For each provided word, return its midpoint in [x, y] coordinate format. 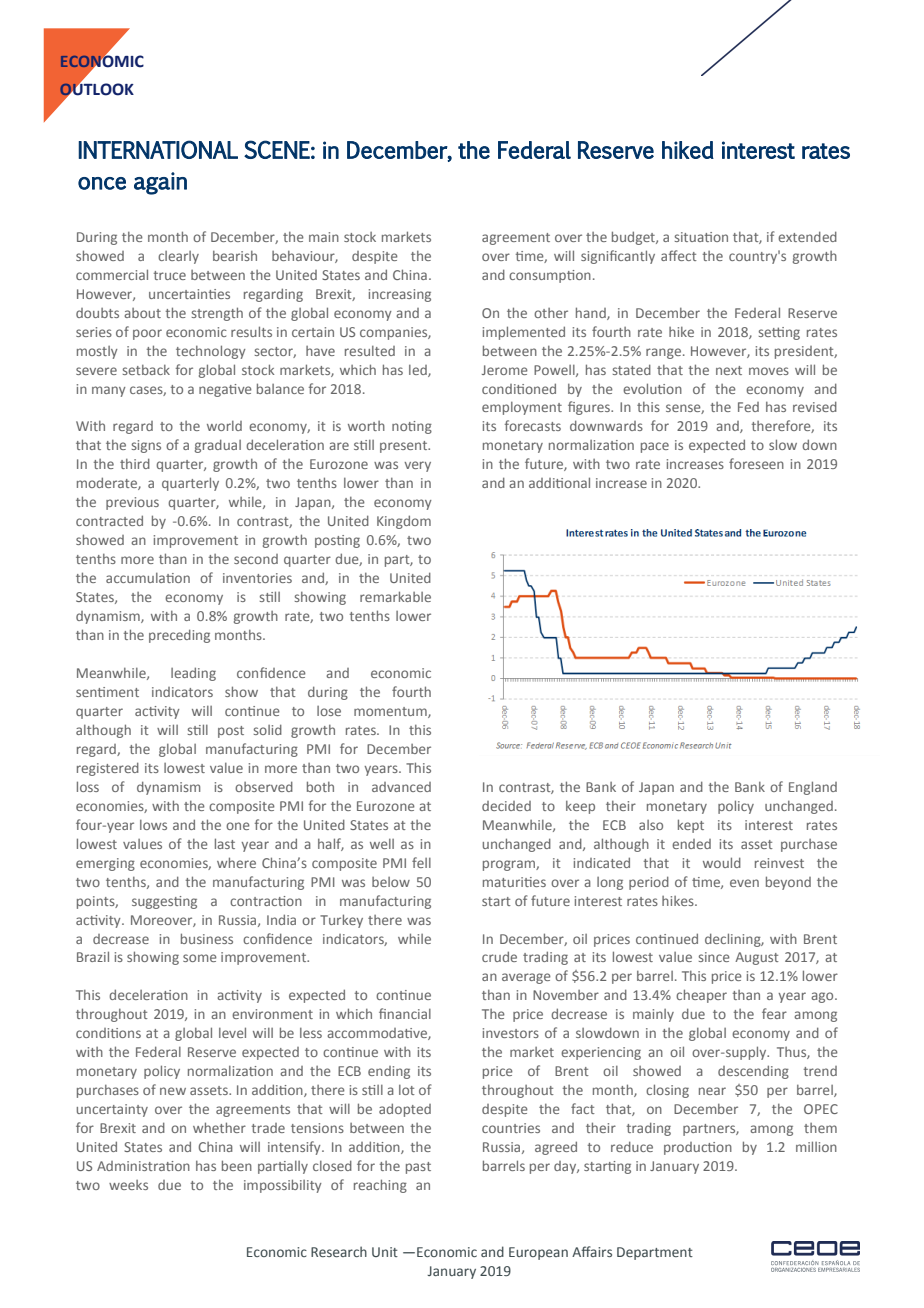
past [418, 1168]
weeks [128, 1185]
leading [193, 674]
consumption [550, 276]
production [698, 1148]
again [160, 183]
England [813, 788]
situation [701, 237]
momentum [391, 712]
